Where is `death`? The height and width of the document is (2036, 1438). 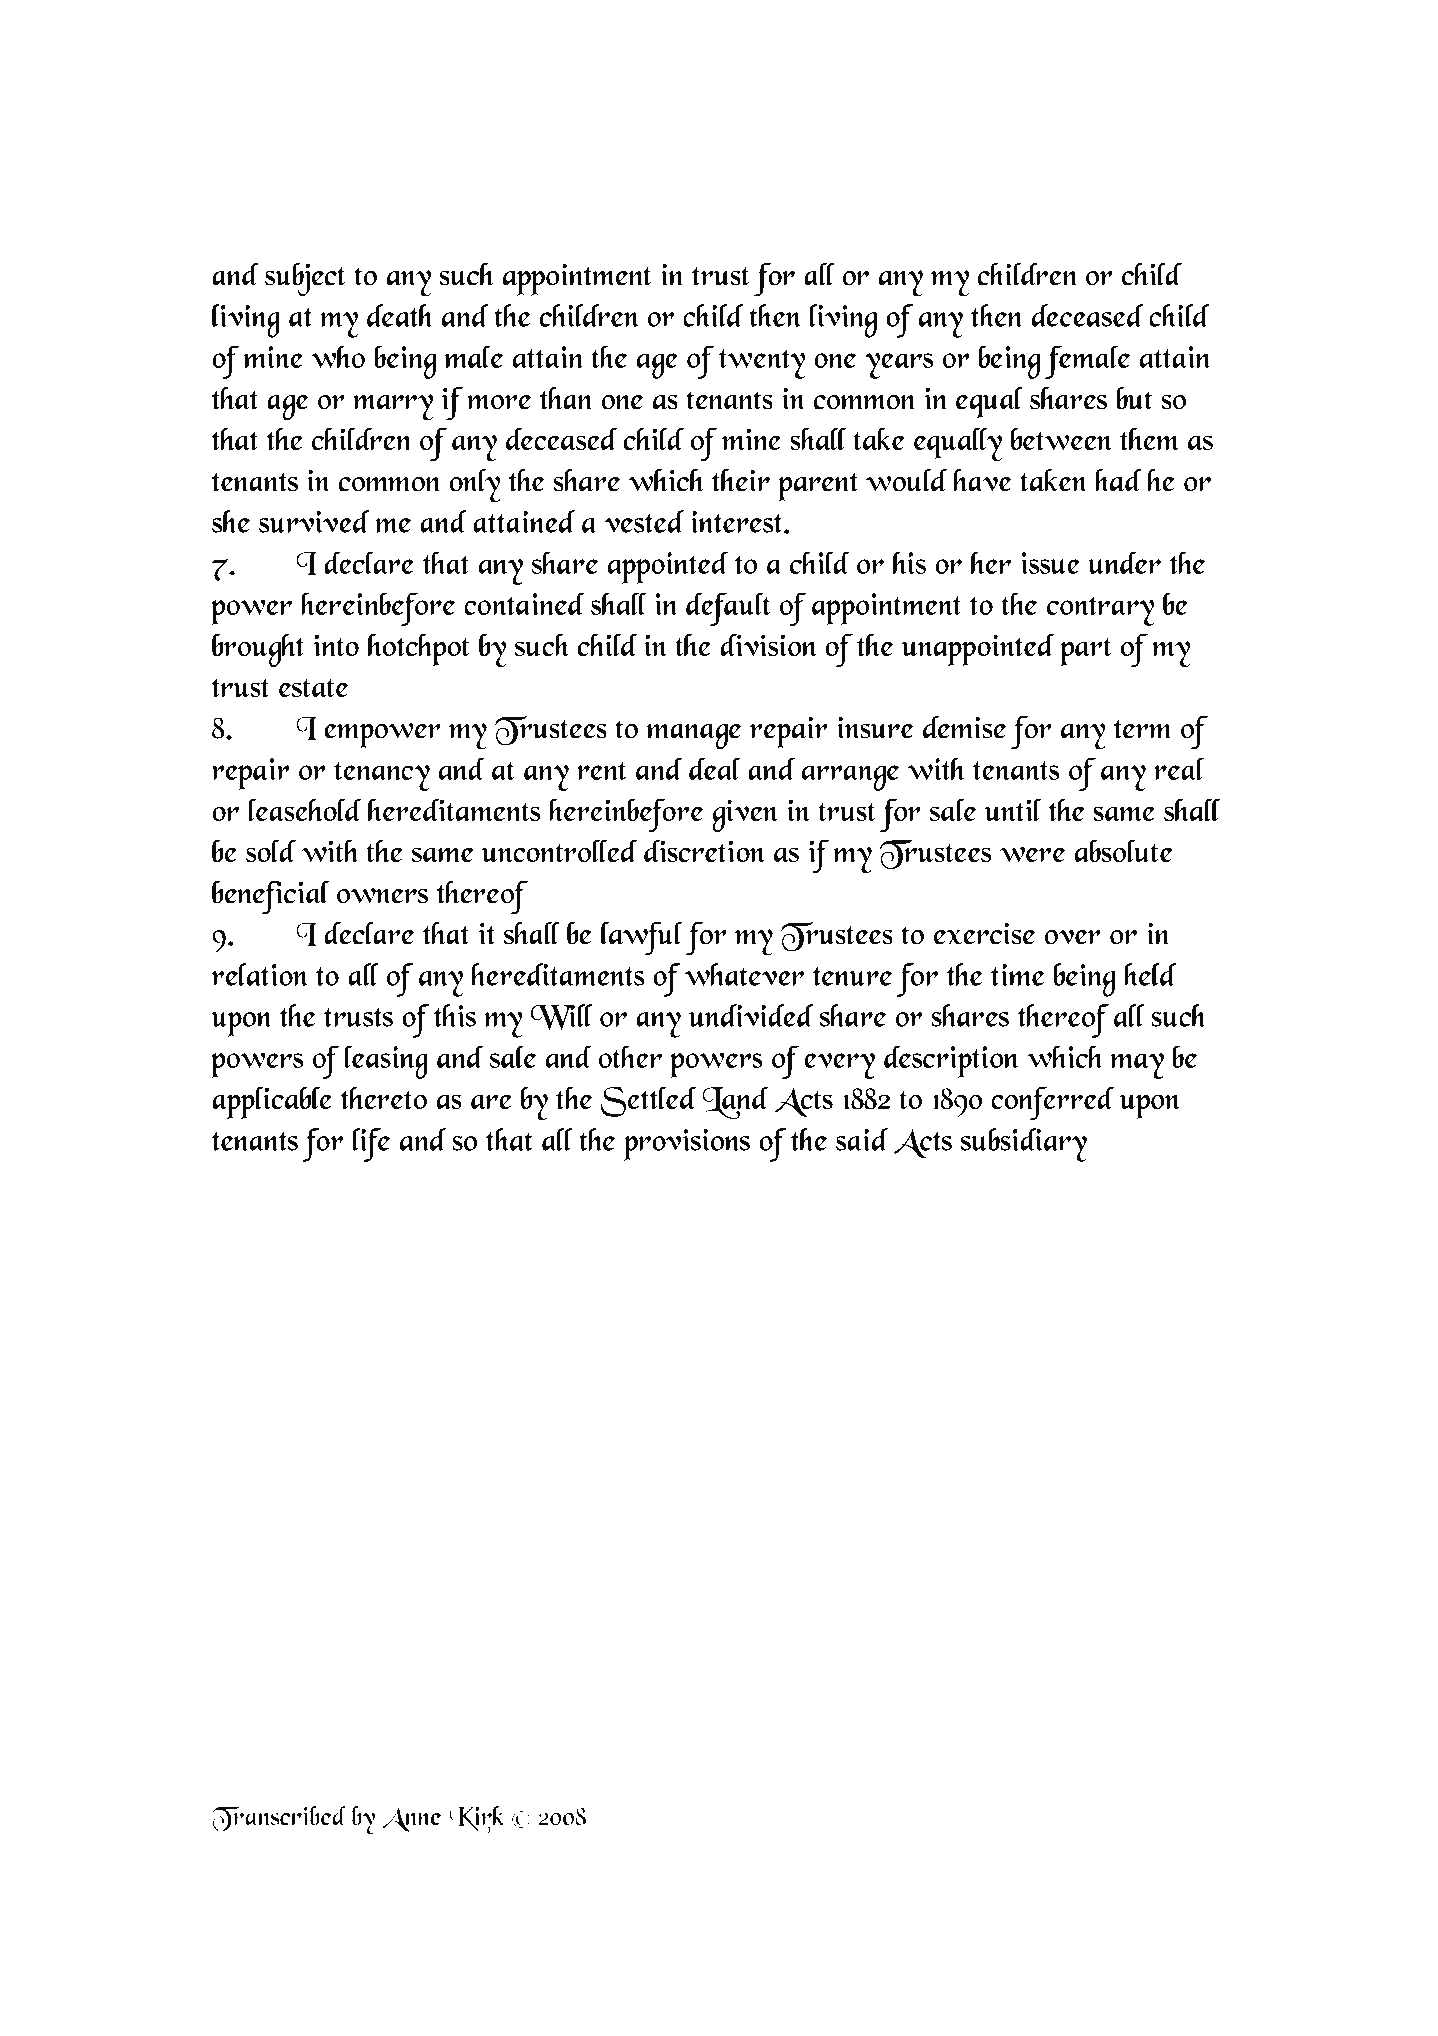
death is located at coordinates (399, 315).
